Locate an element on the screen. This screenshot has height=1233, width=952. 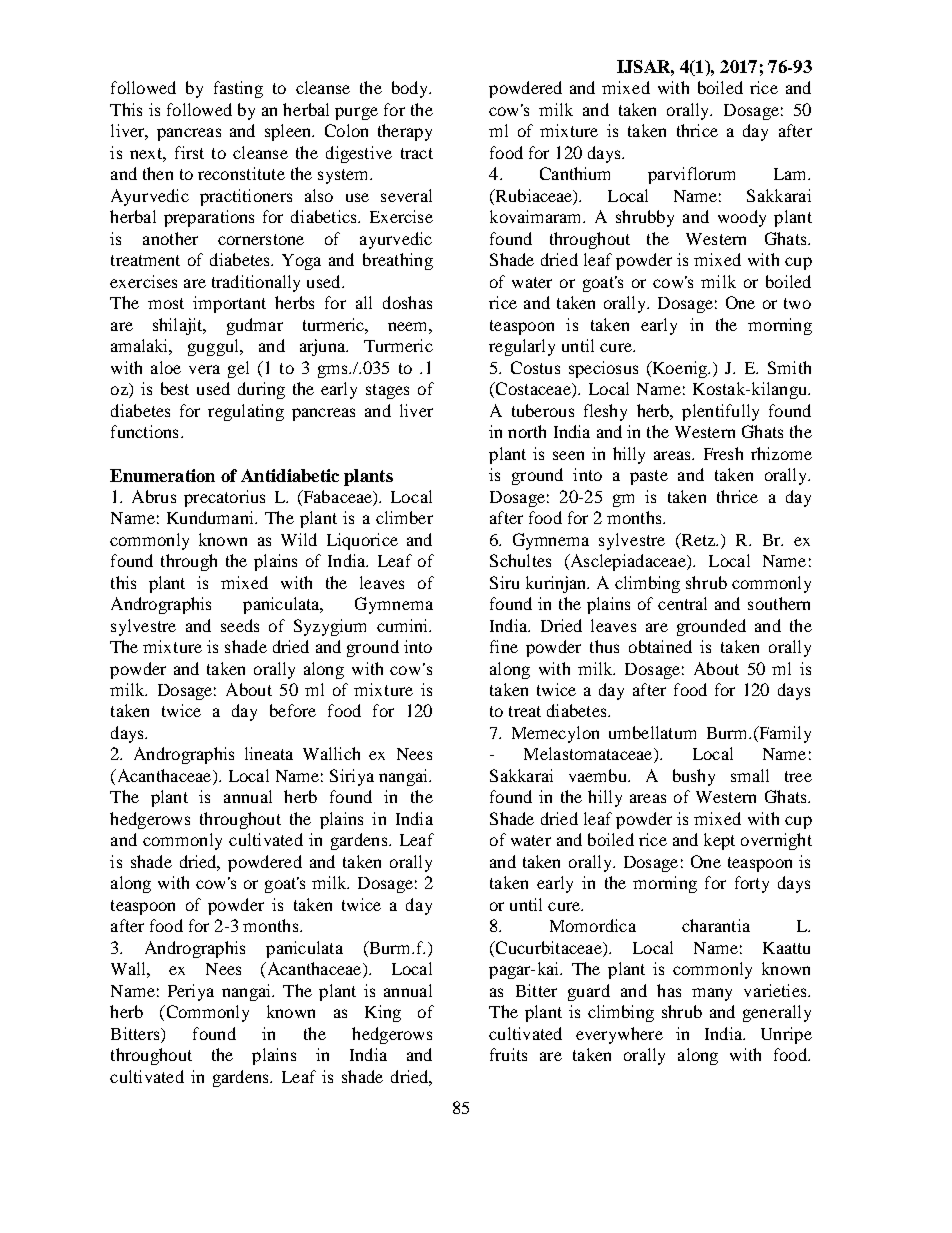
Lam is located at coordinates (792, 174).
